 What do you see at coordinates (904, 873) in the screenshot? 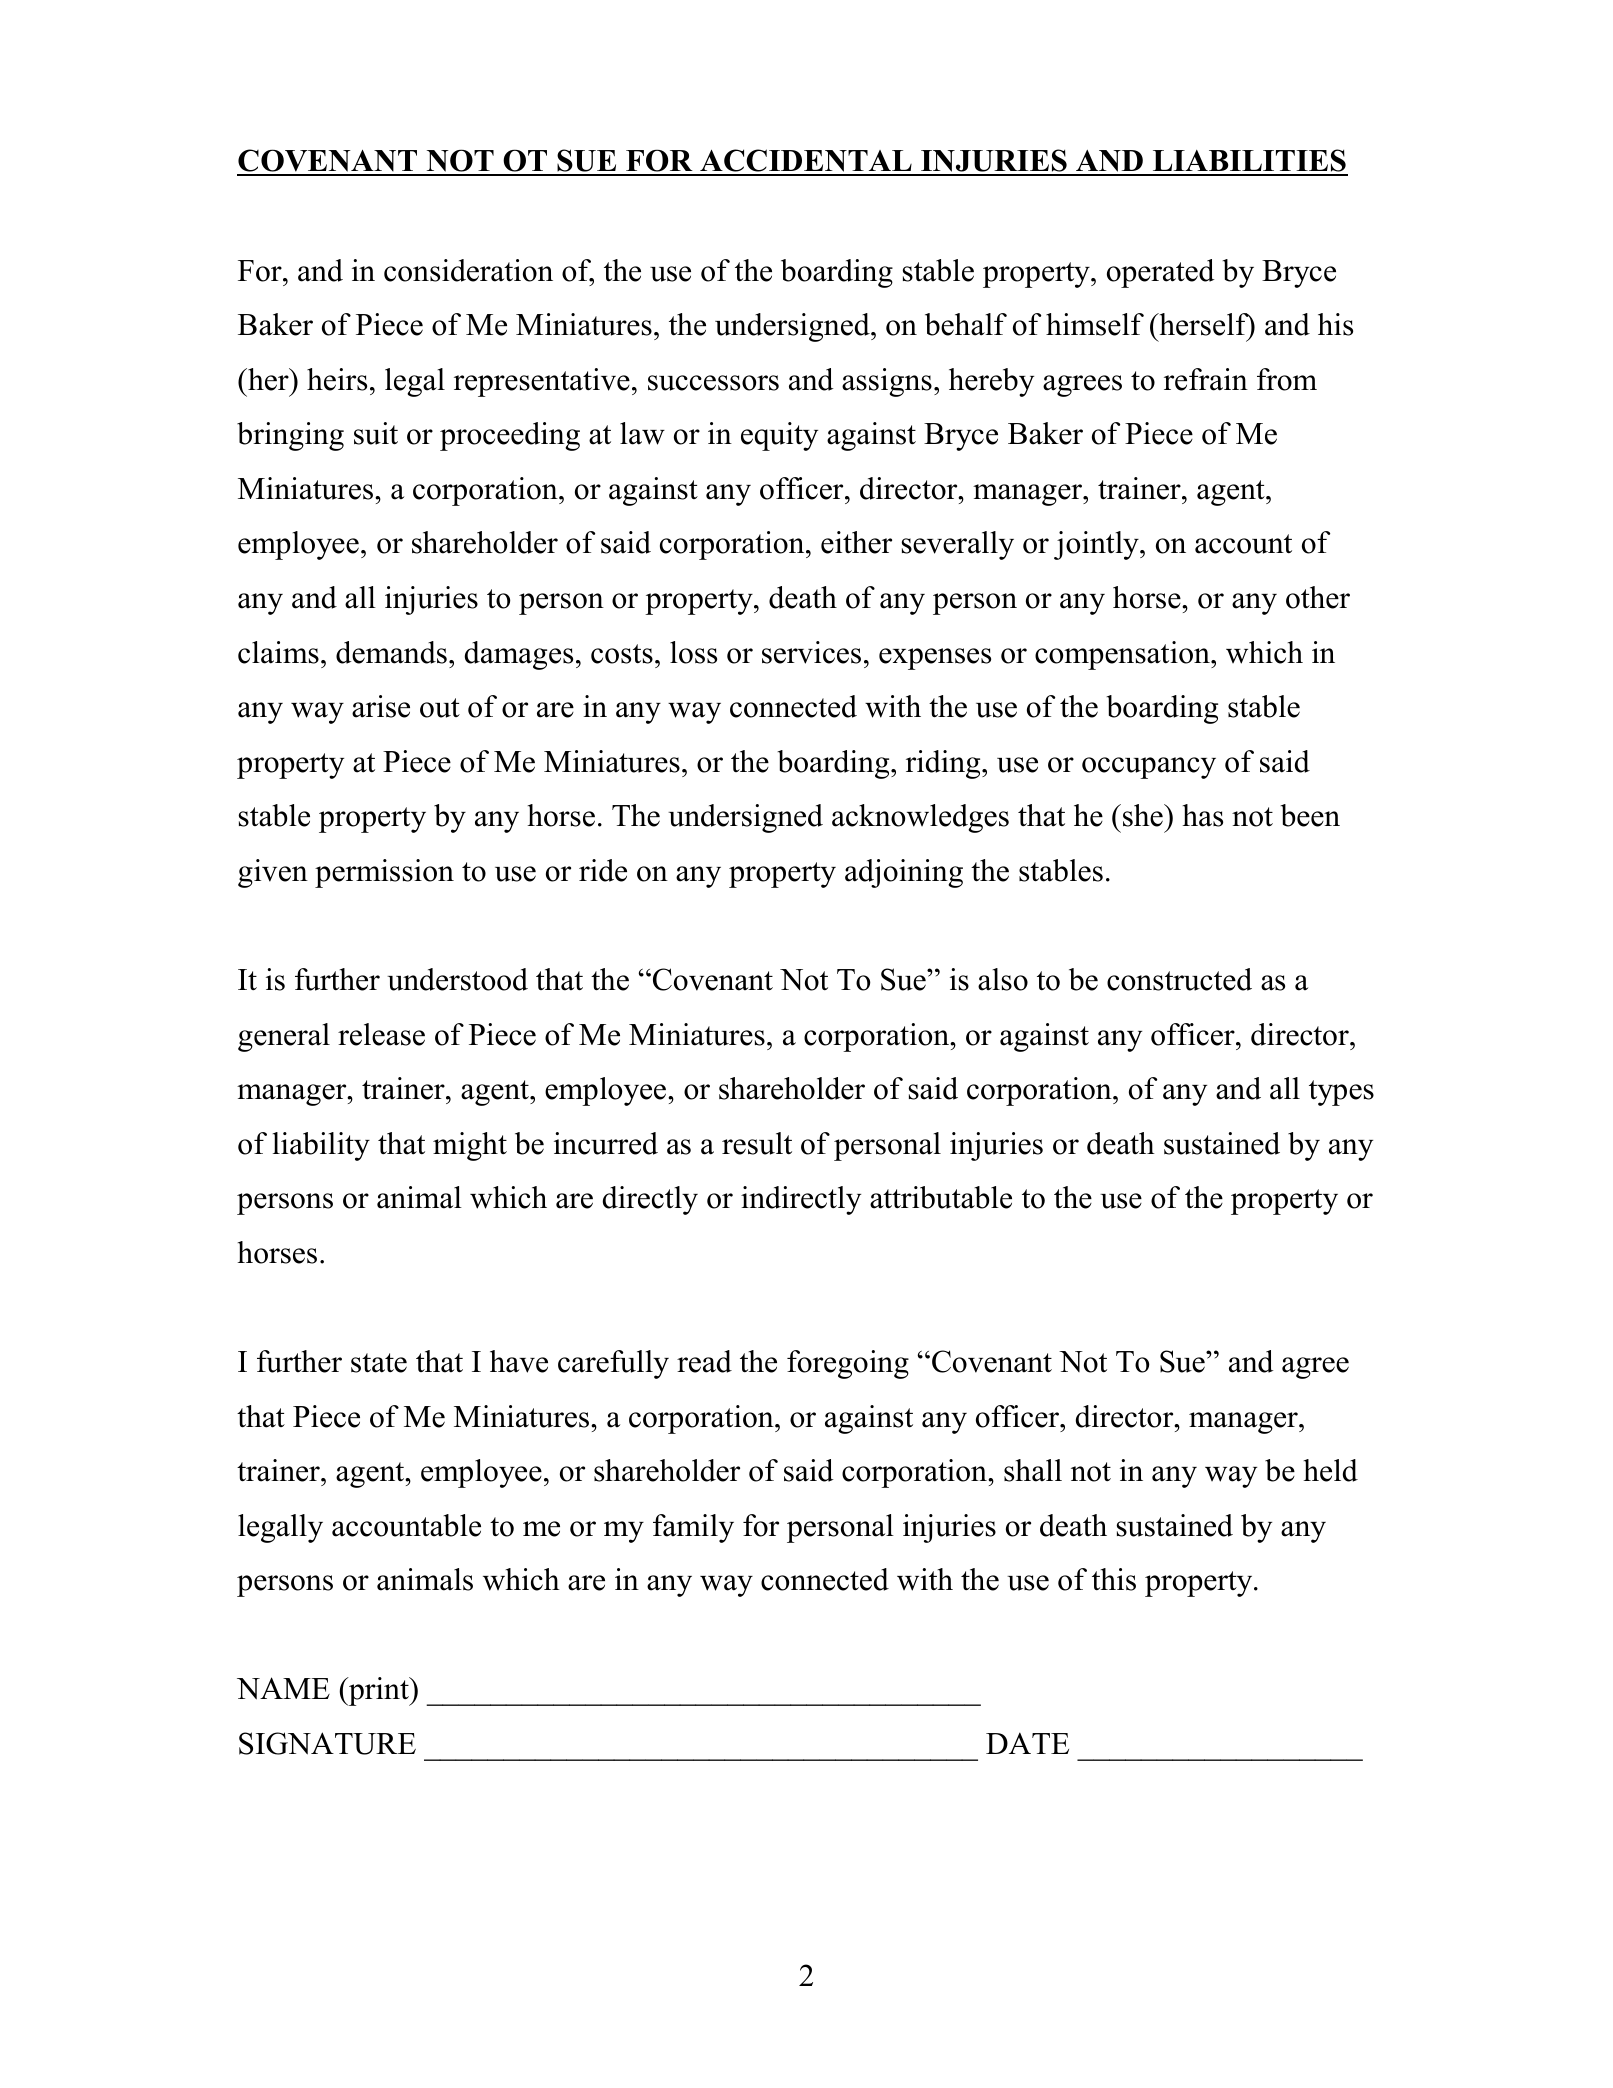
I see `adjoining` at bounding box center [904, 873].
